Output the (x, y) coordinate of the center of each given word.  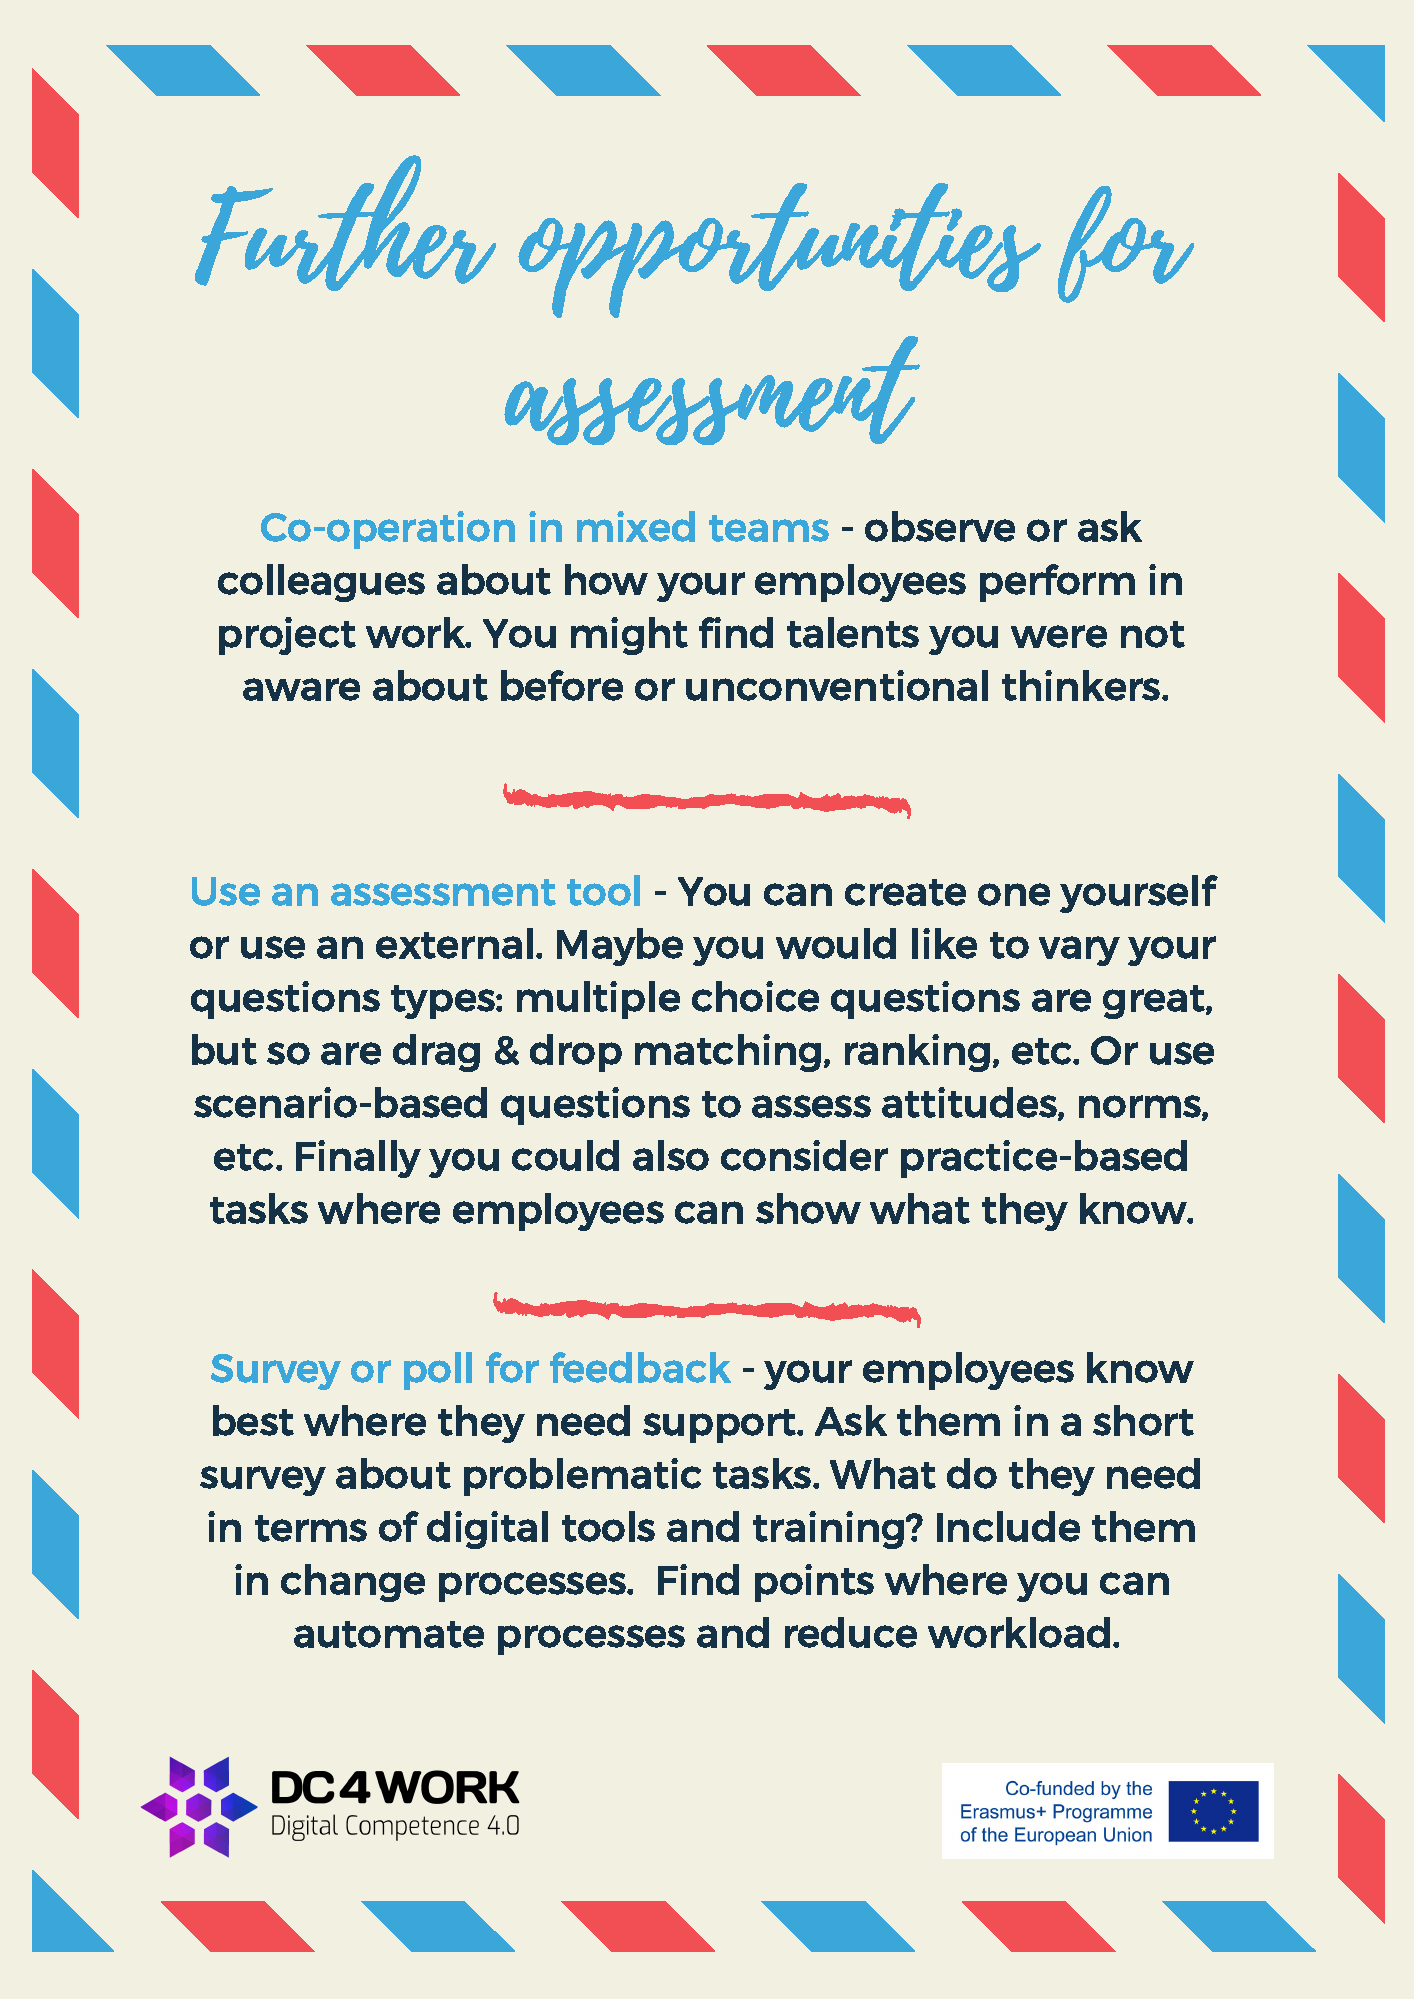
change (353, 1583)
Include (1008, 1526)
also (671, 1155)
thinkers (1082, 685)
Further (345, 223)
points (814, 1583)
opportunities (779, 250)
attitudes (970, 1103)
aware (301, 689)
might (629, 636)
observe (940, 526)
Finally (358, 1159)
